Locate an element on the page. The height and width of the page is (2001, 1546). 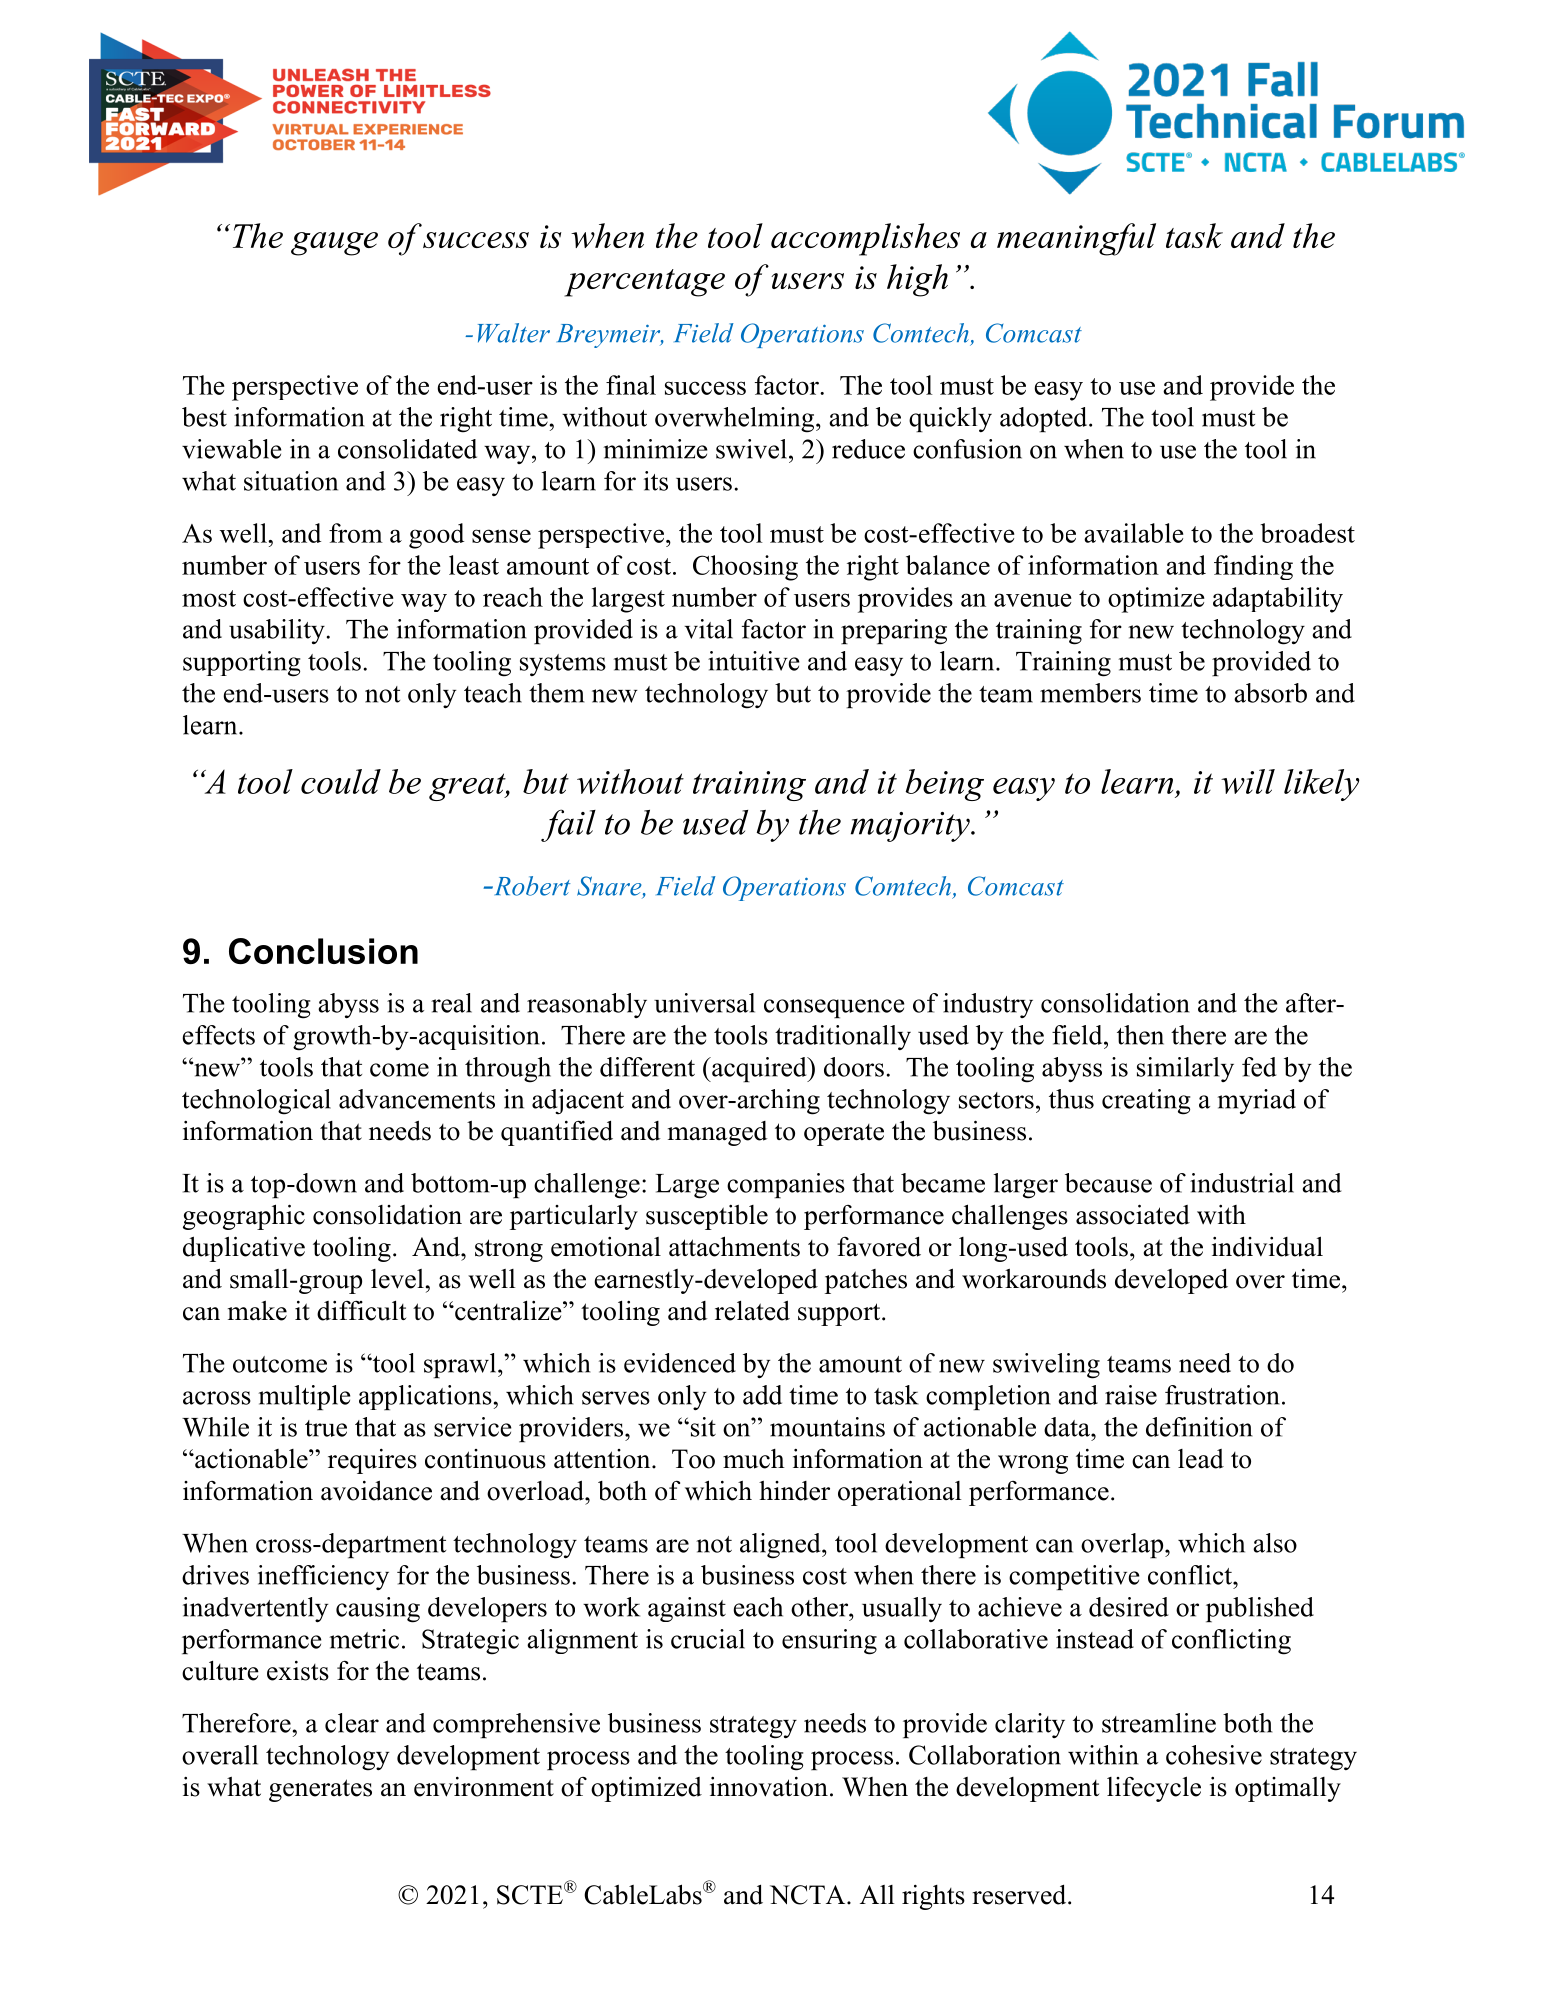
meaningful is located at coordinates (1076, 239).
